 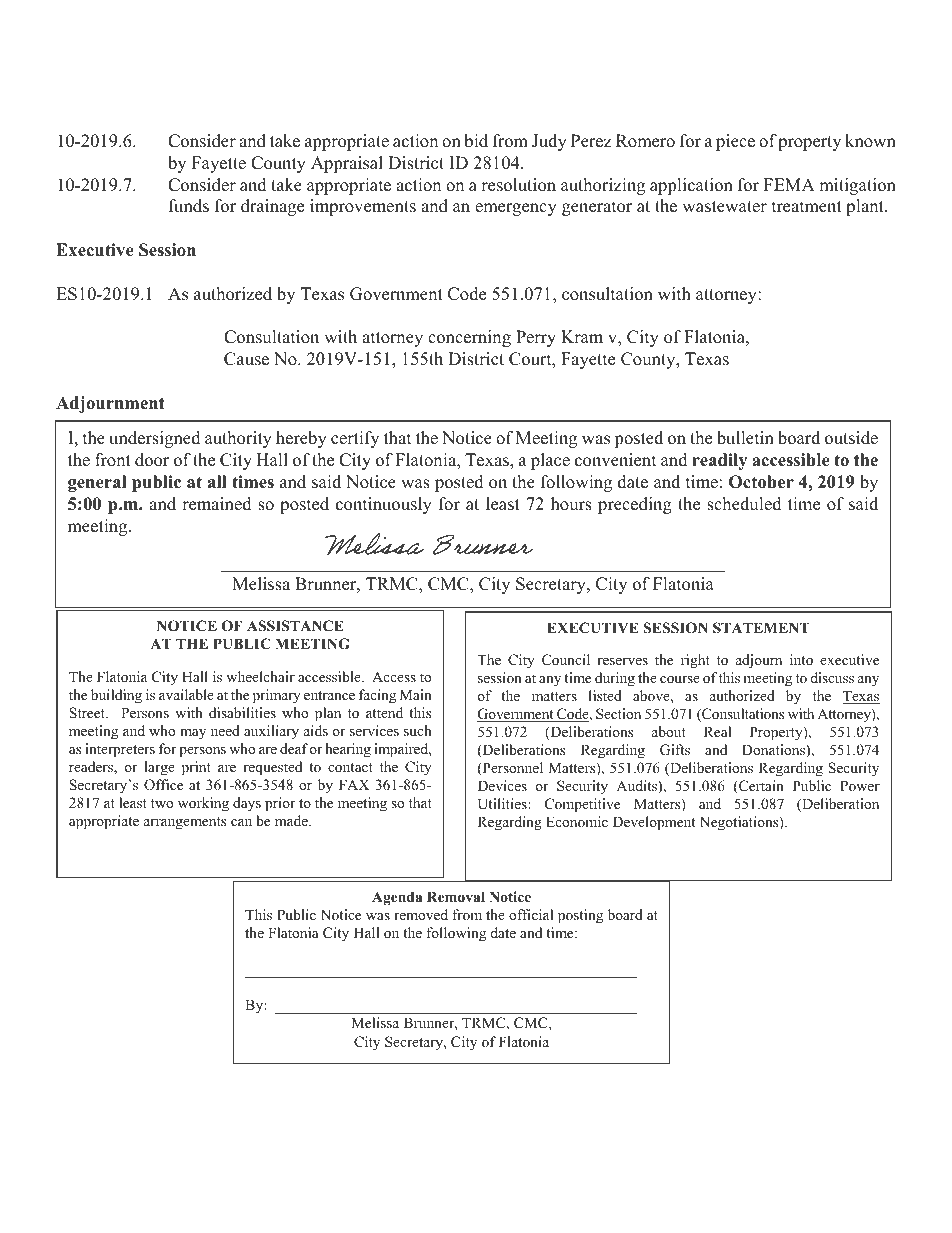 What do you see at coordinates (744, 504) in the screenshot?
I see `scheduled` at bounding box center [744, 504].
